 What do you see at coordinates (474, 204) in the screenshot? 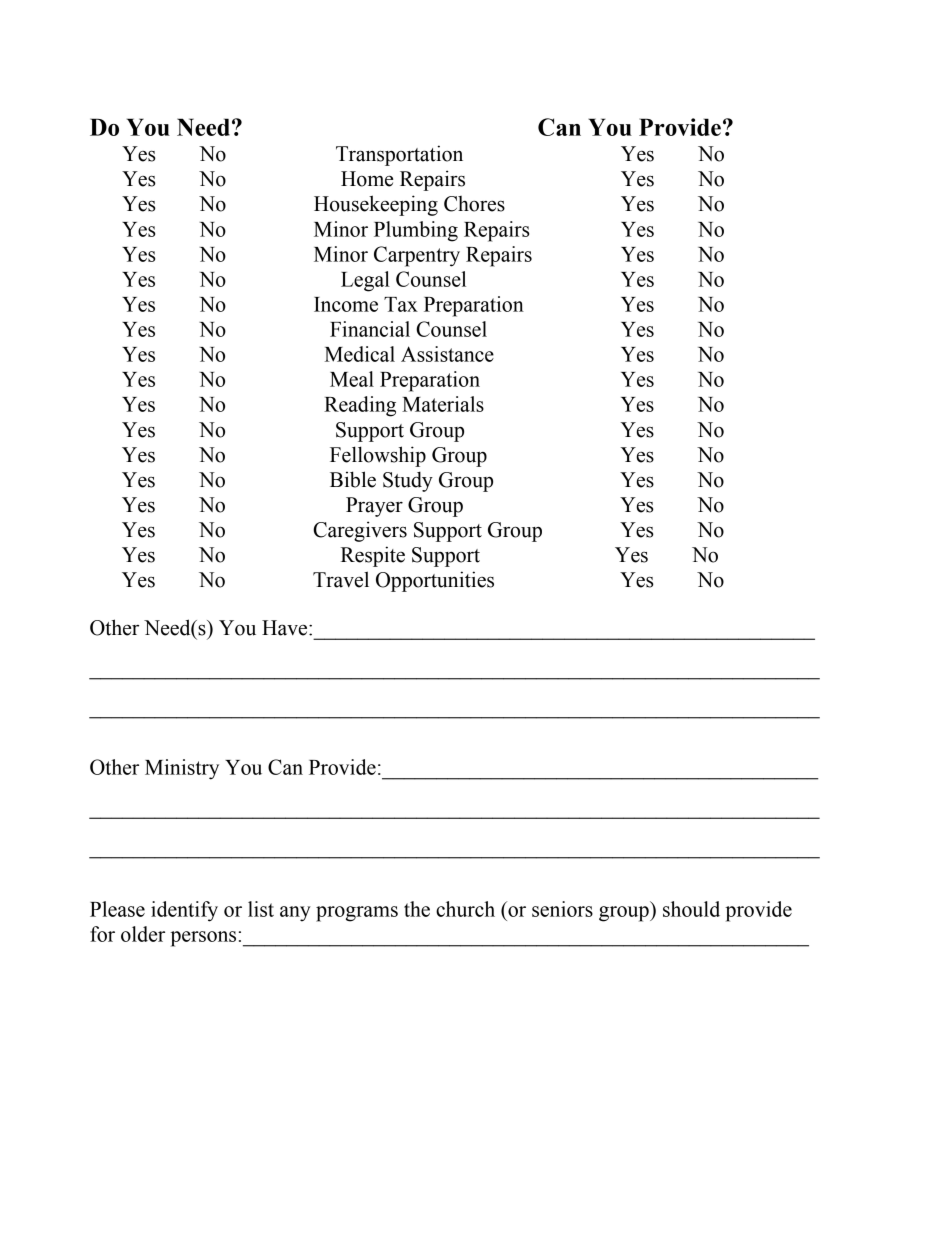
I see `Chores` at bounding box center [474, 204].
